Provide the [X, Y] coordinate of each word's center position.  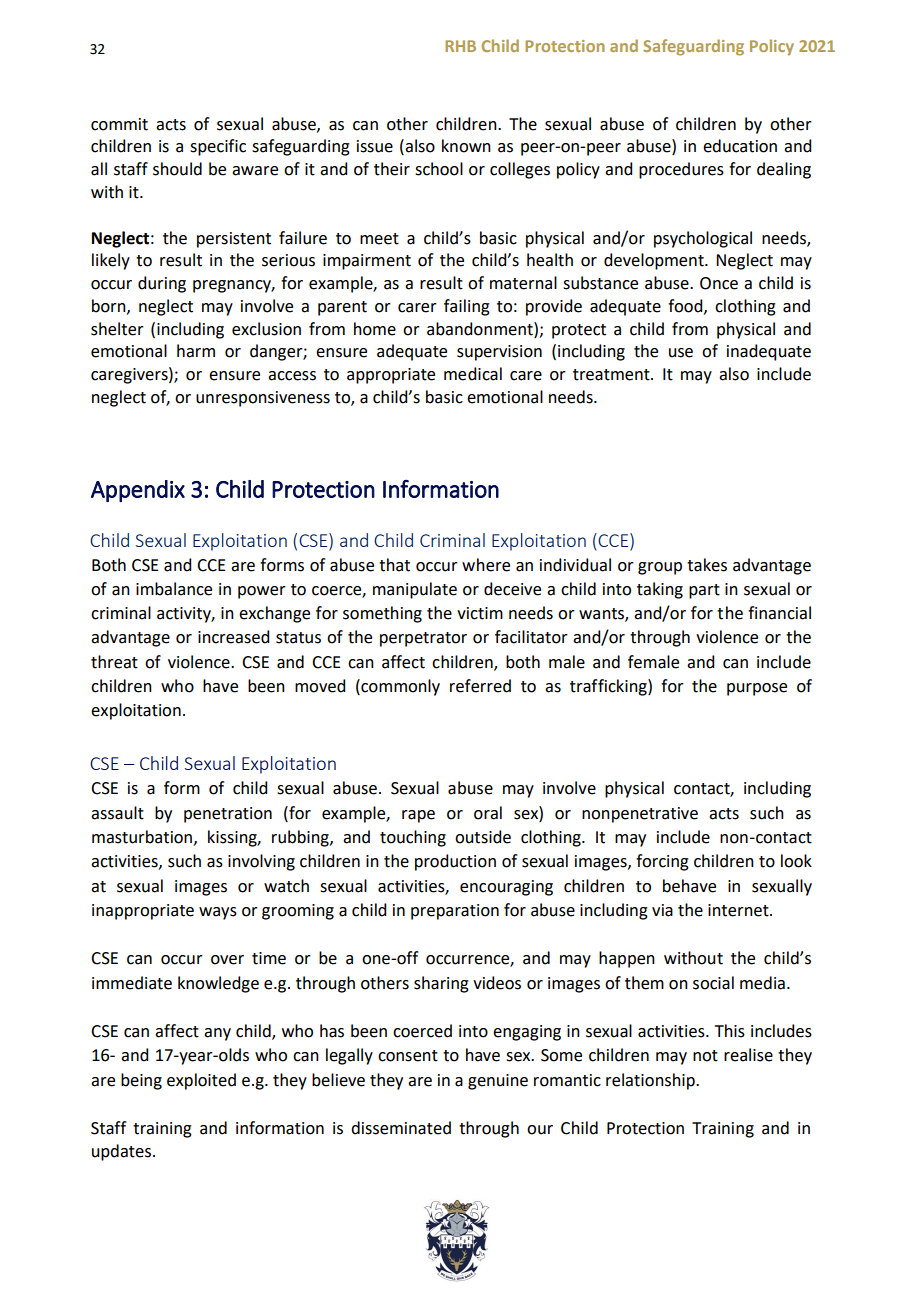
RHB [460, 46]
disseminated [401, 1128]
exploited [201, 1081]
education [740, 146]
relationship [651, 1081]
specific [218, 147]
